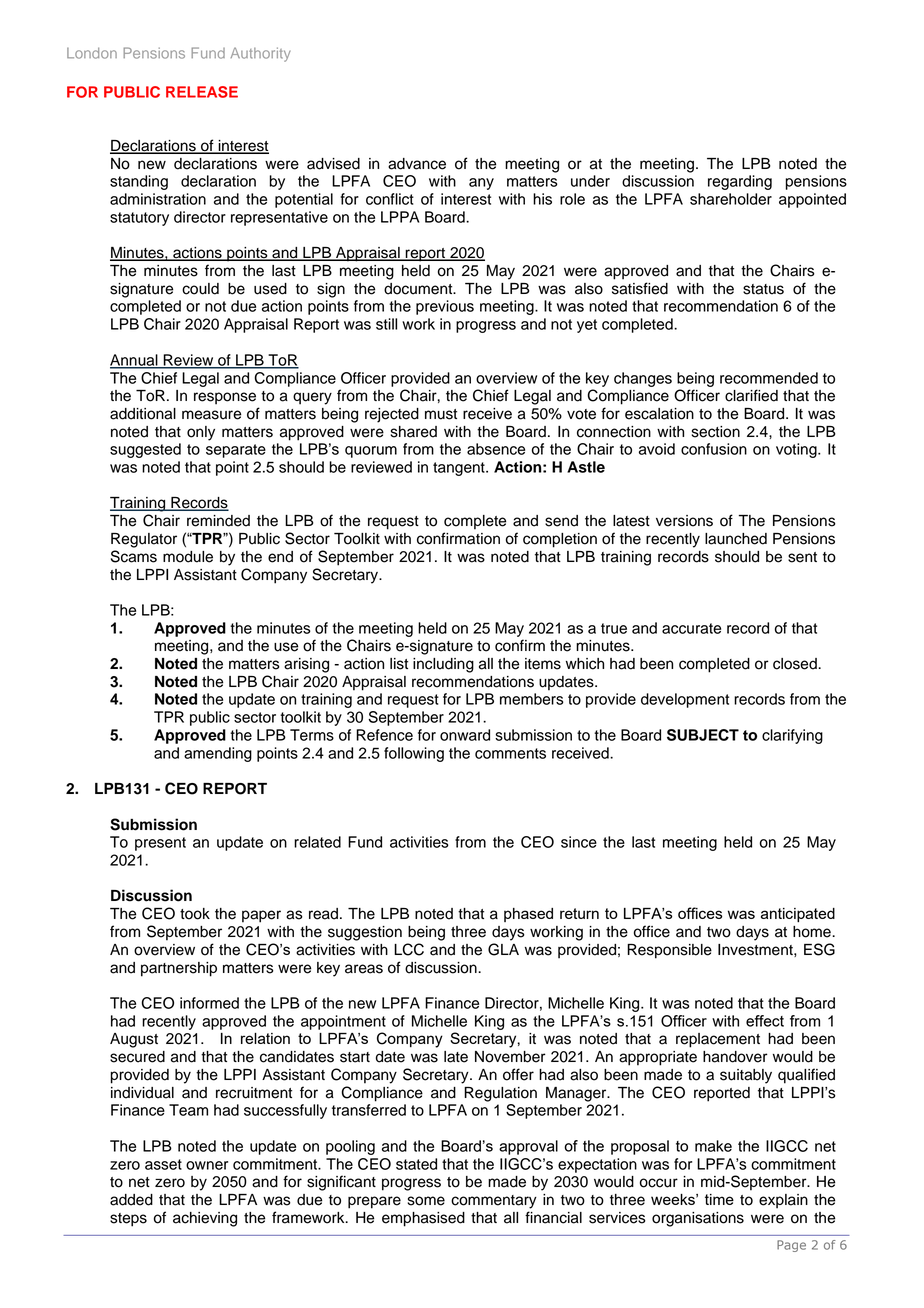  I want to click on Responsible, so click(669, 951).
